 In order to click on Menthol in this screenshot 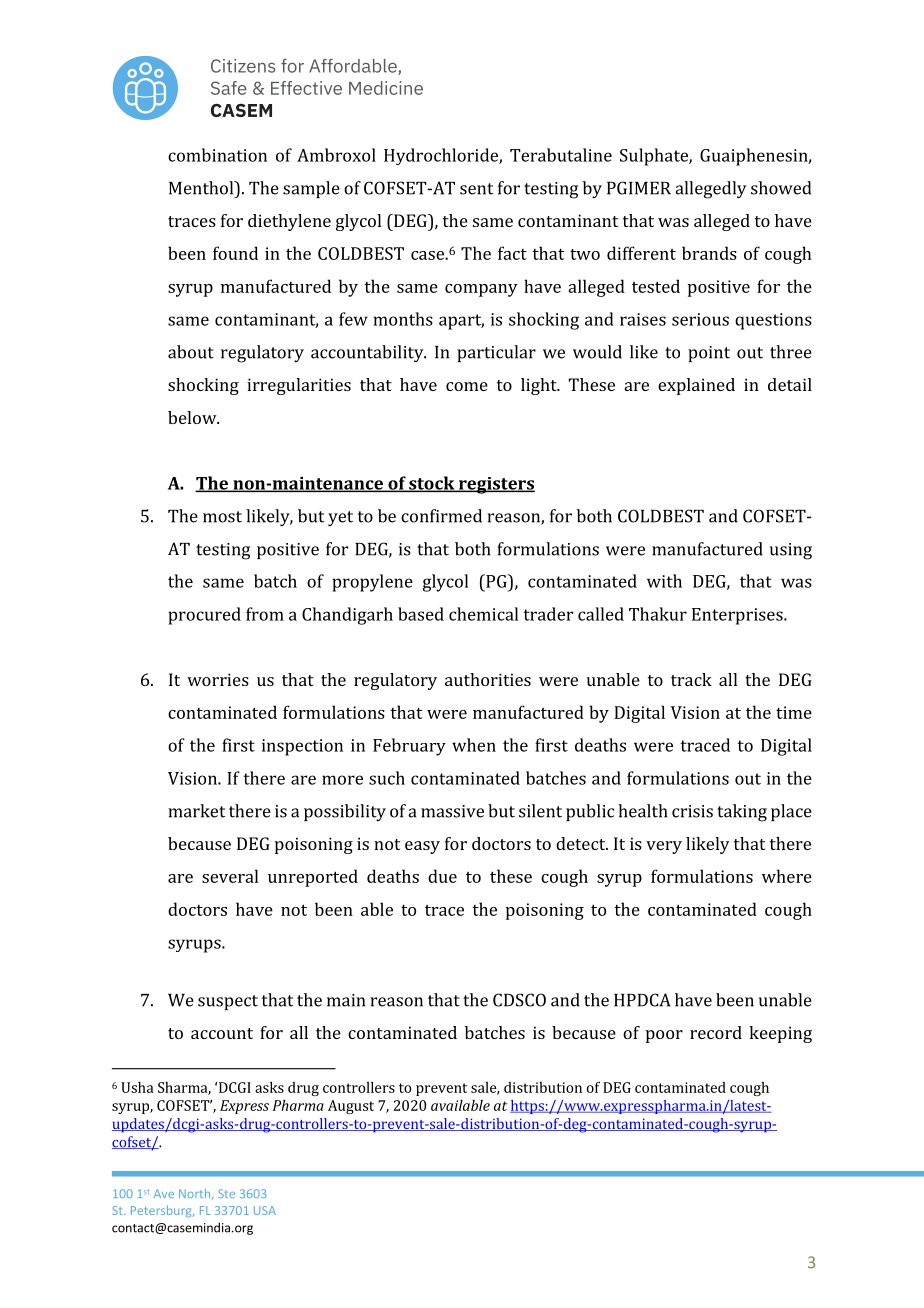, I will do `click(202, 188)`.
